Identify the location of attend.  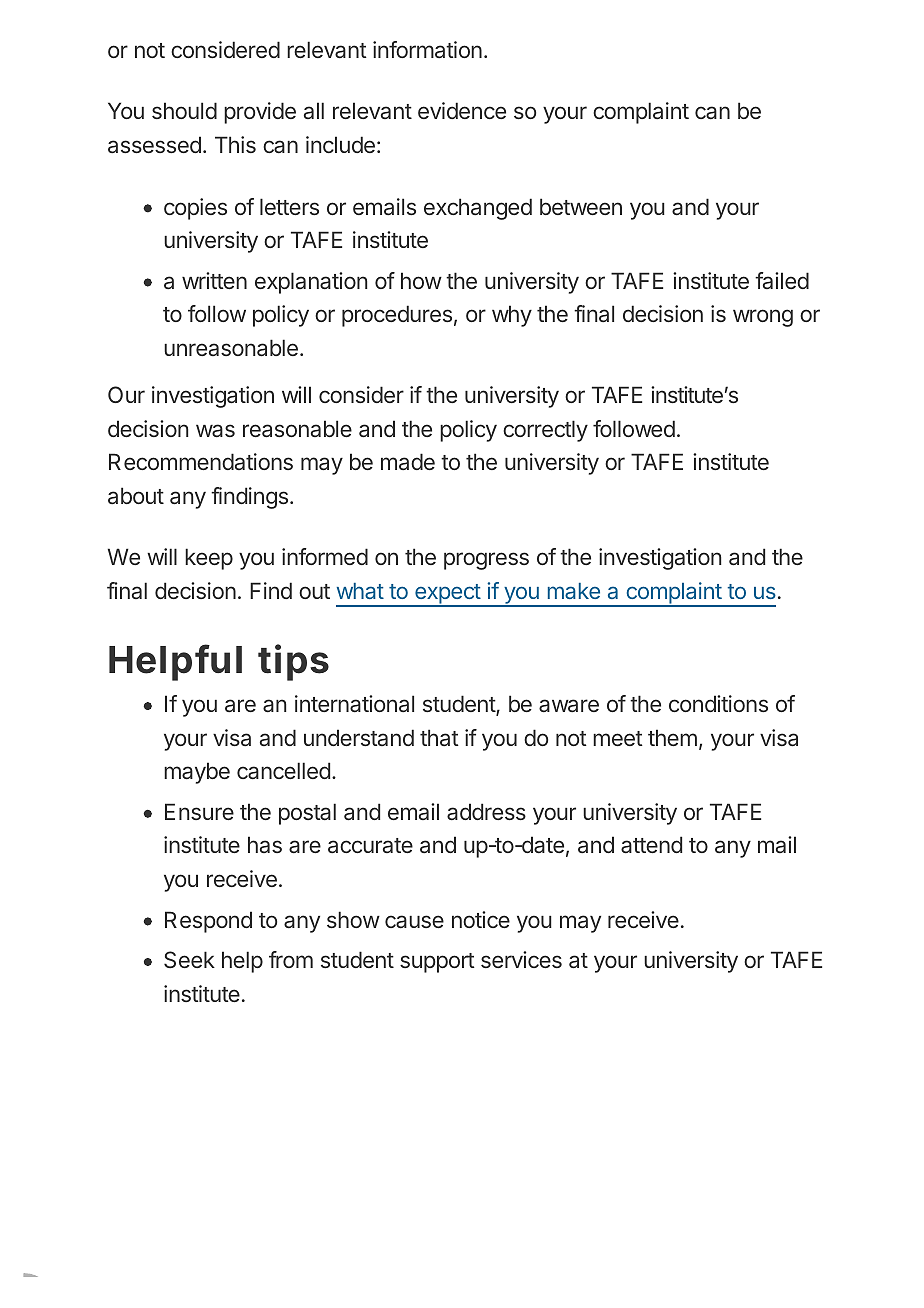
(651, 845).
